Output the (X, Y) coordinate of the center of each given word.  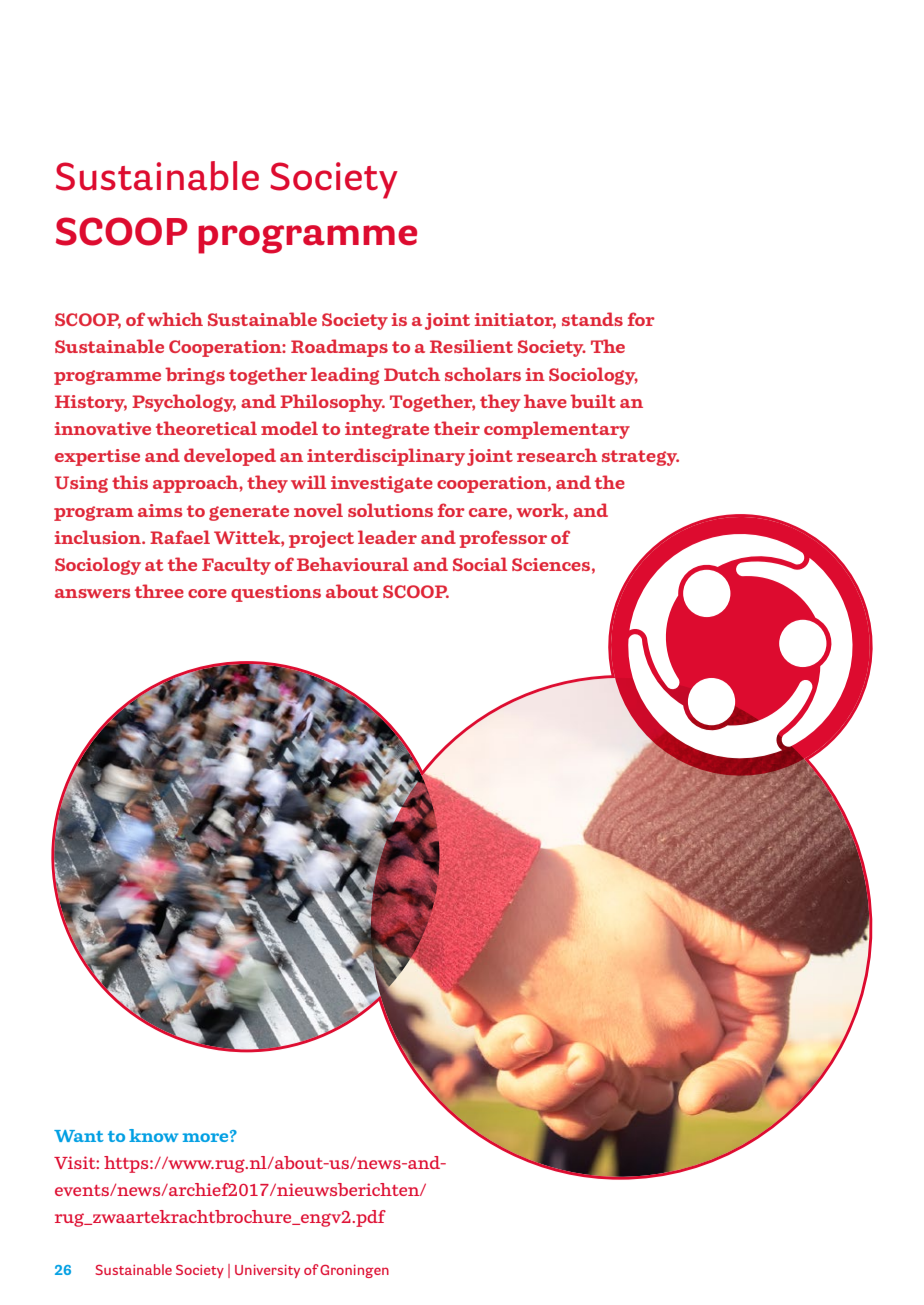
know (153, 1135)
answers (92, 593)
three (159, 591)
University (267, 1271)
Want (79, 1136)
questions (276, 593)
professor (503, 539)
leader (387, 537)
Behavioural (353, 564)
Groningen (354, 1271)
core (207, 593)
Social (480, 564)
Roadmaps (339, 348)
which (175, 319)
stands (592, 319)
